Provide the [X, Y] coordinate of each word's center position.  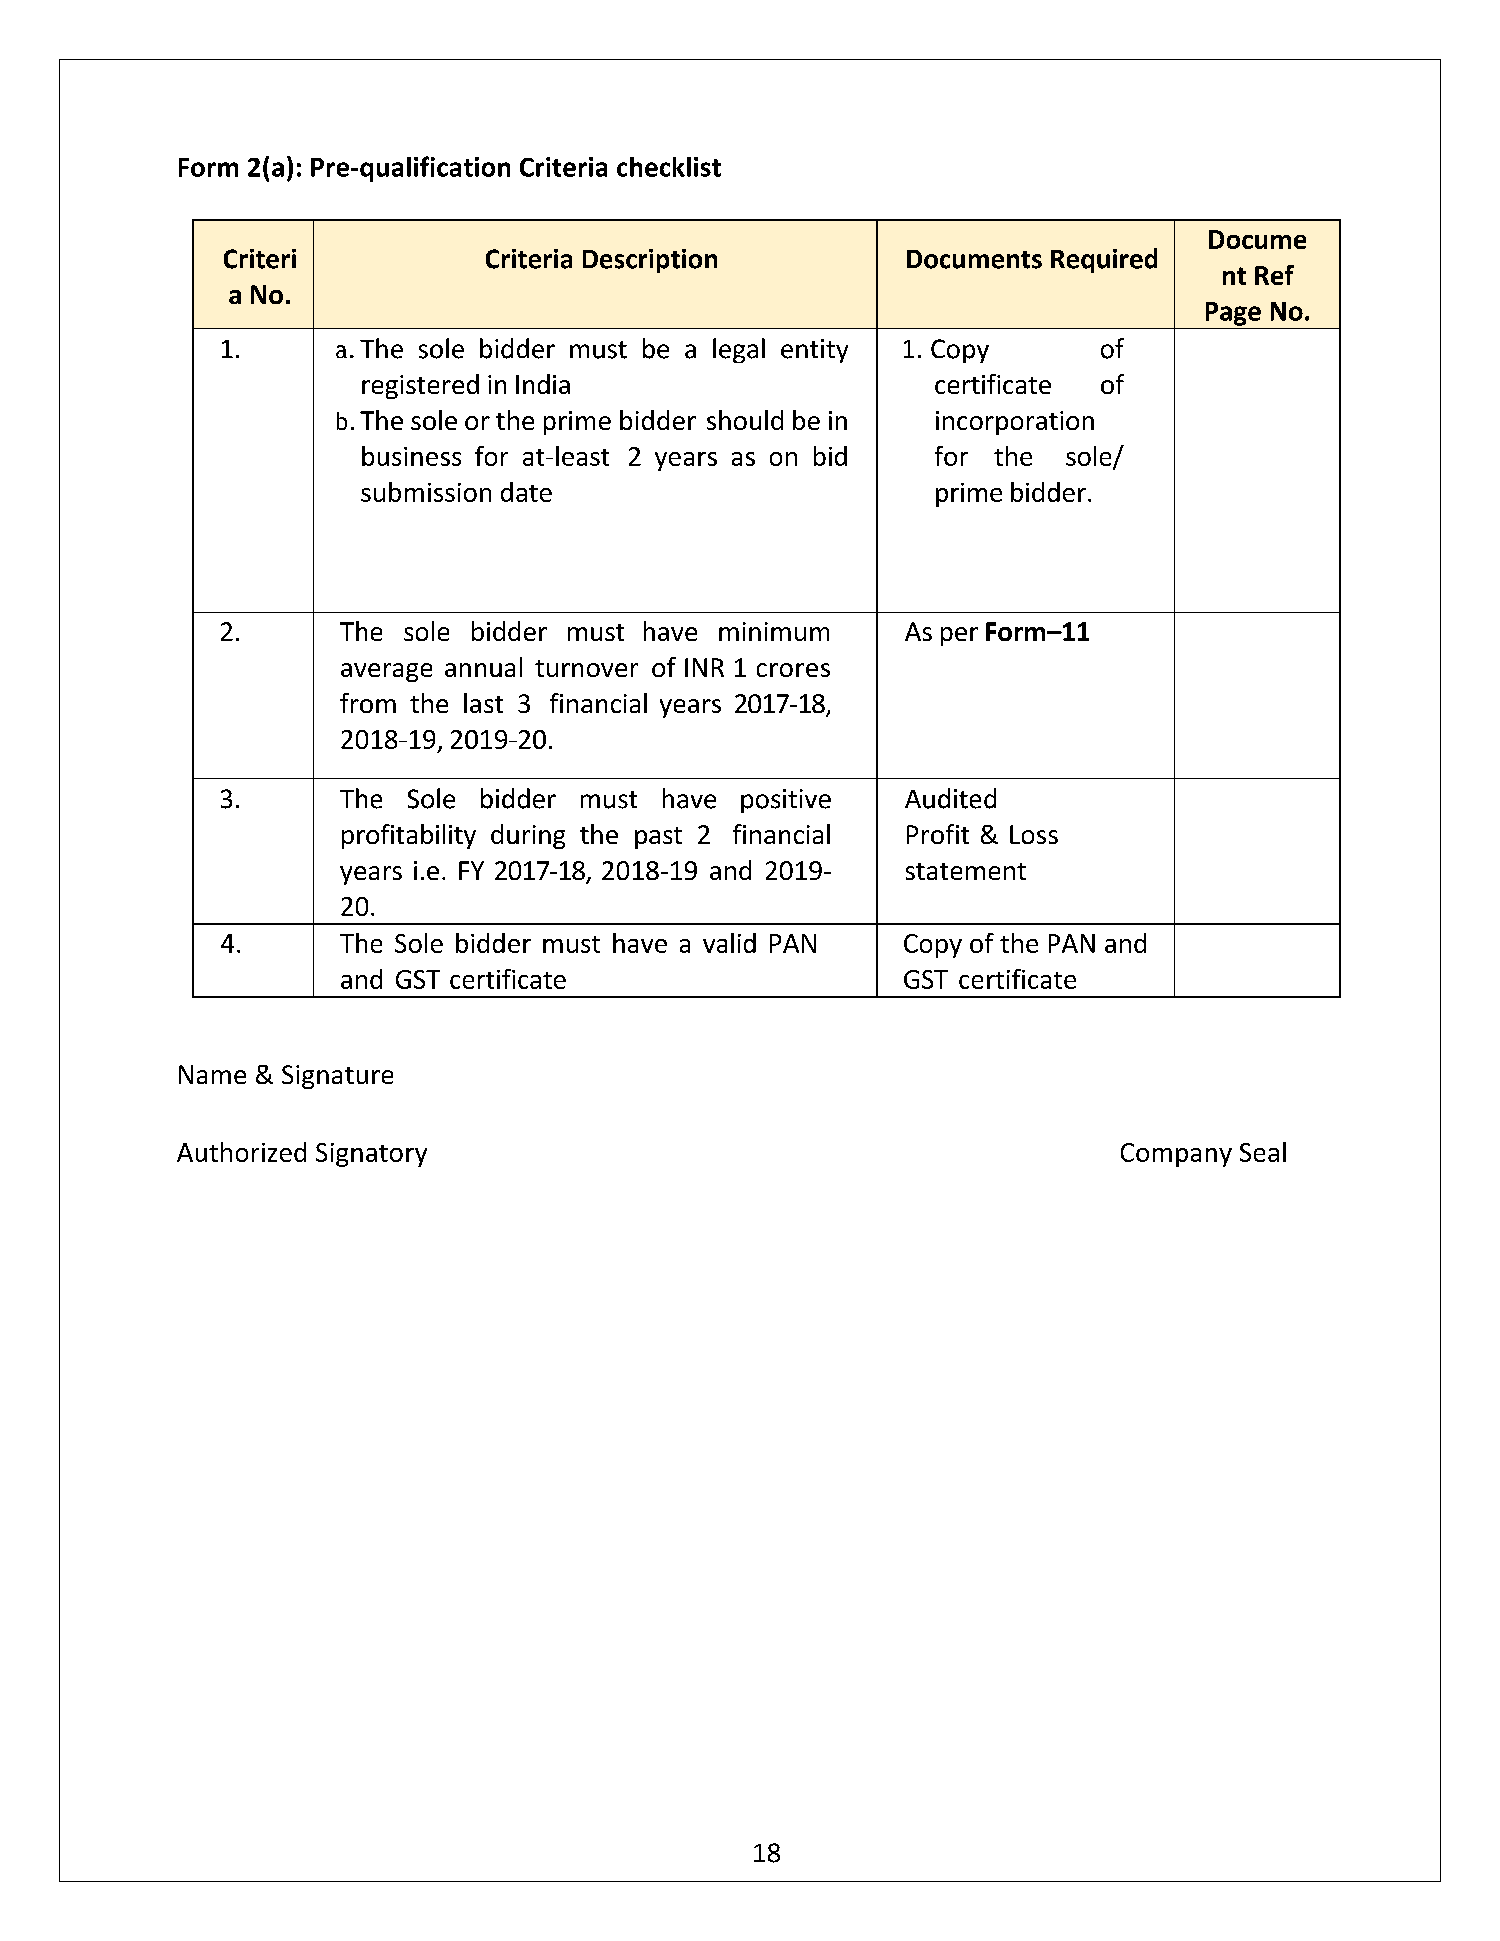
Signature [337, 1077]
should [745, 420]
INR [704, 667]
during [528, 836]
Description [650, 261]
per [959, 636]
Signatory [371, 1155]
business [411, 456]
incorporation [1015, 423]
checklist [669, 167]
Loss [1034, 834]
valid [729, 943]
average [386, 672]
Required [1104, 260]
